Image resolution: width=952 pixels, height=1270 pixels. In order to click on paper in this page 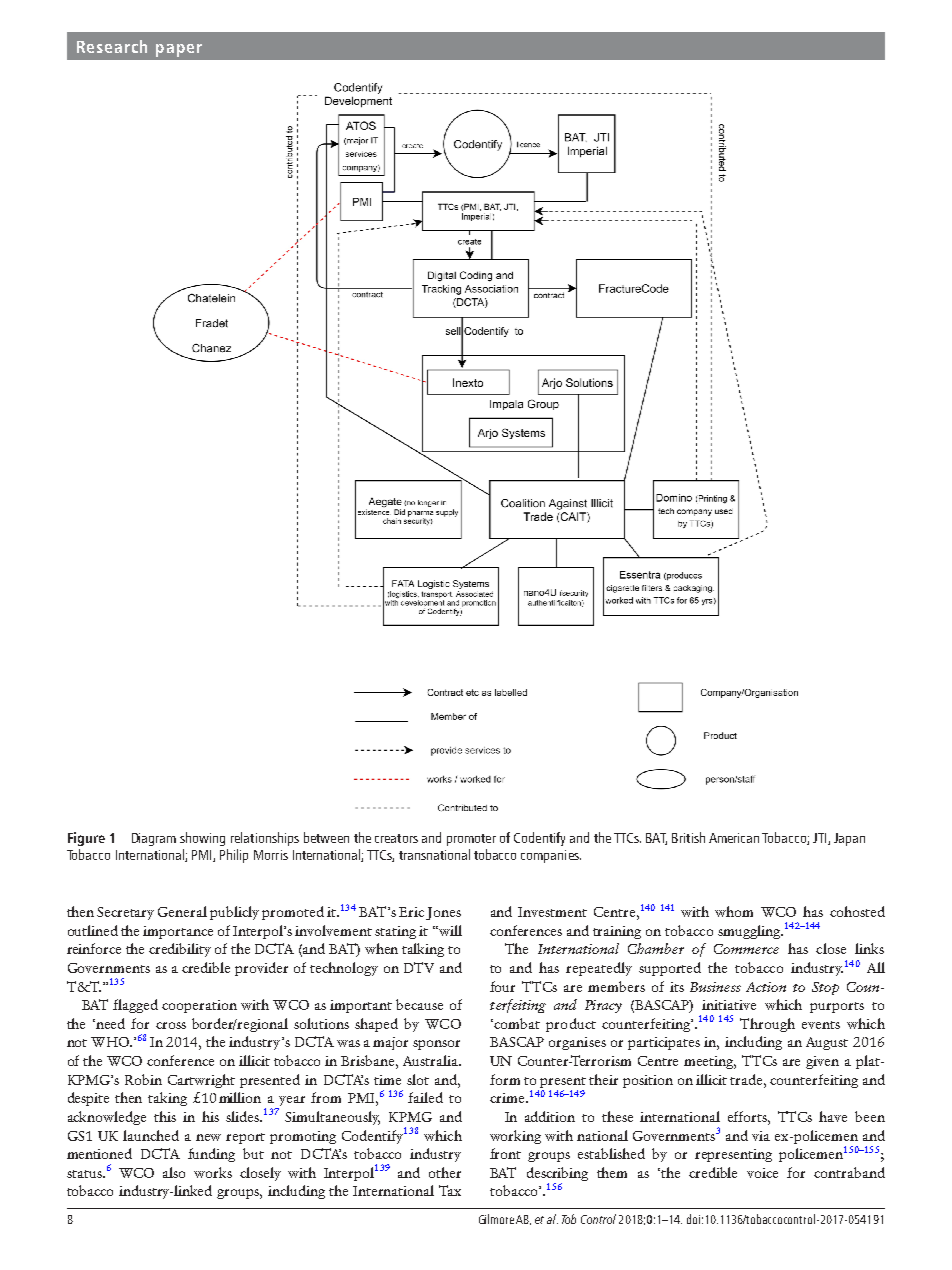, I will do `click(179, 50)`.
